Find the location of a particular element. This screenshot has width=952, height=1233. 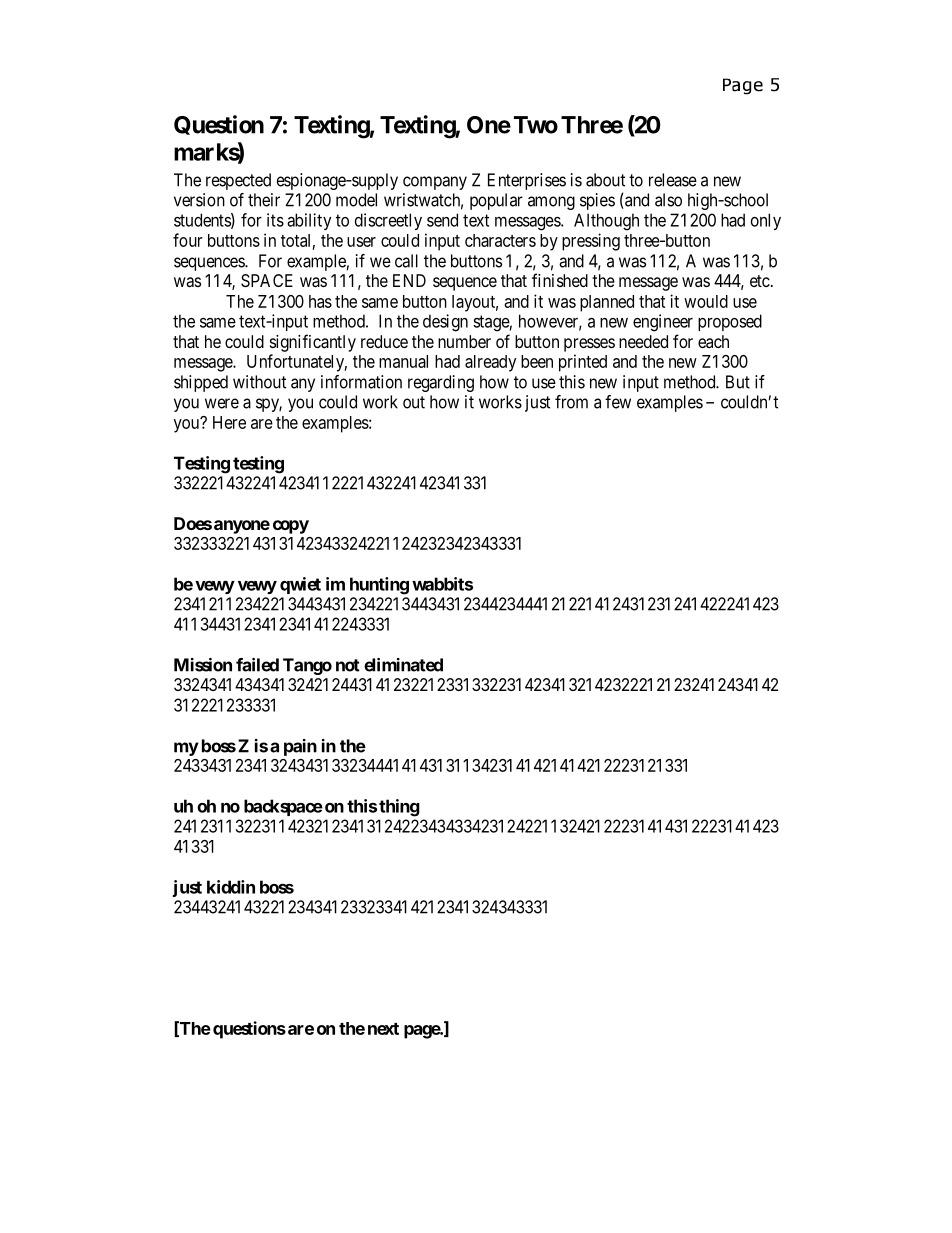

eliminated is located at coordinates (403, 665).
